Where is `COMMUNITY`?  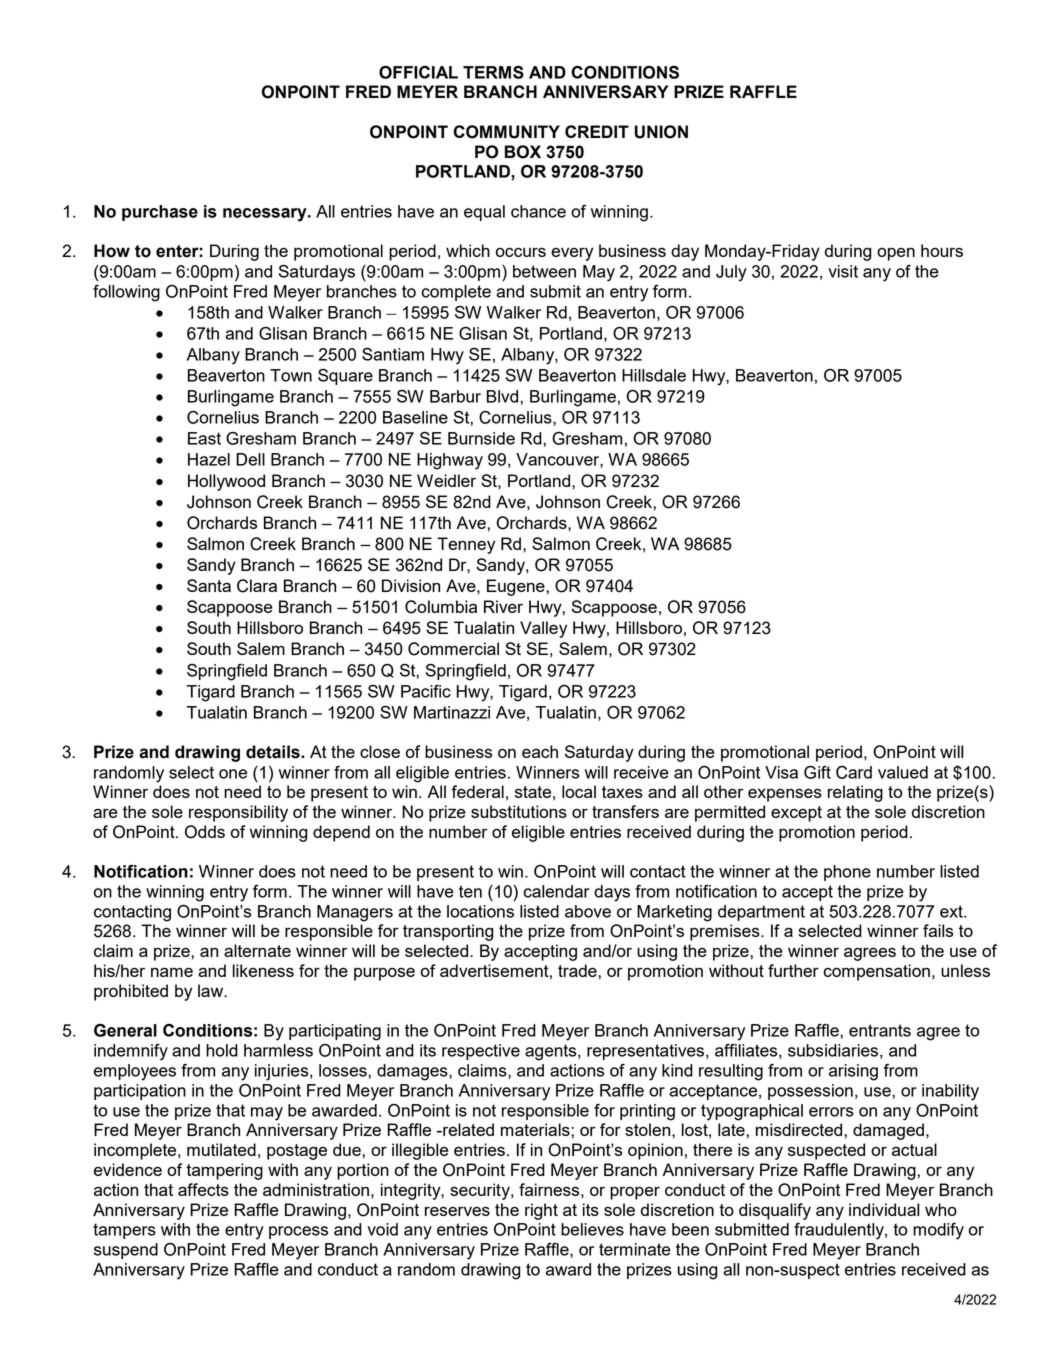
COMMUNITY is located at coordinates (506, 132).
